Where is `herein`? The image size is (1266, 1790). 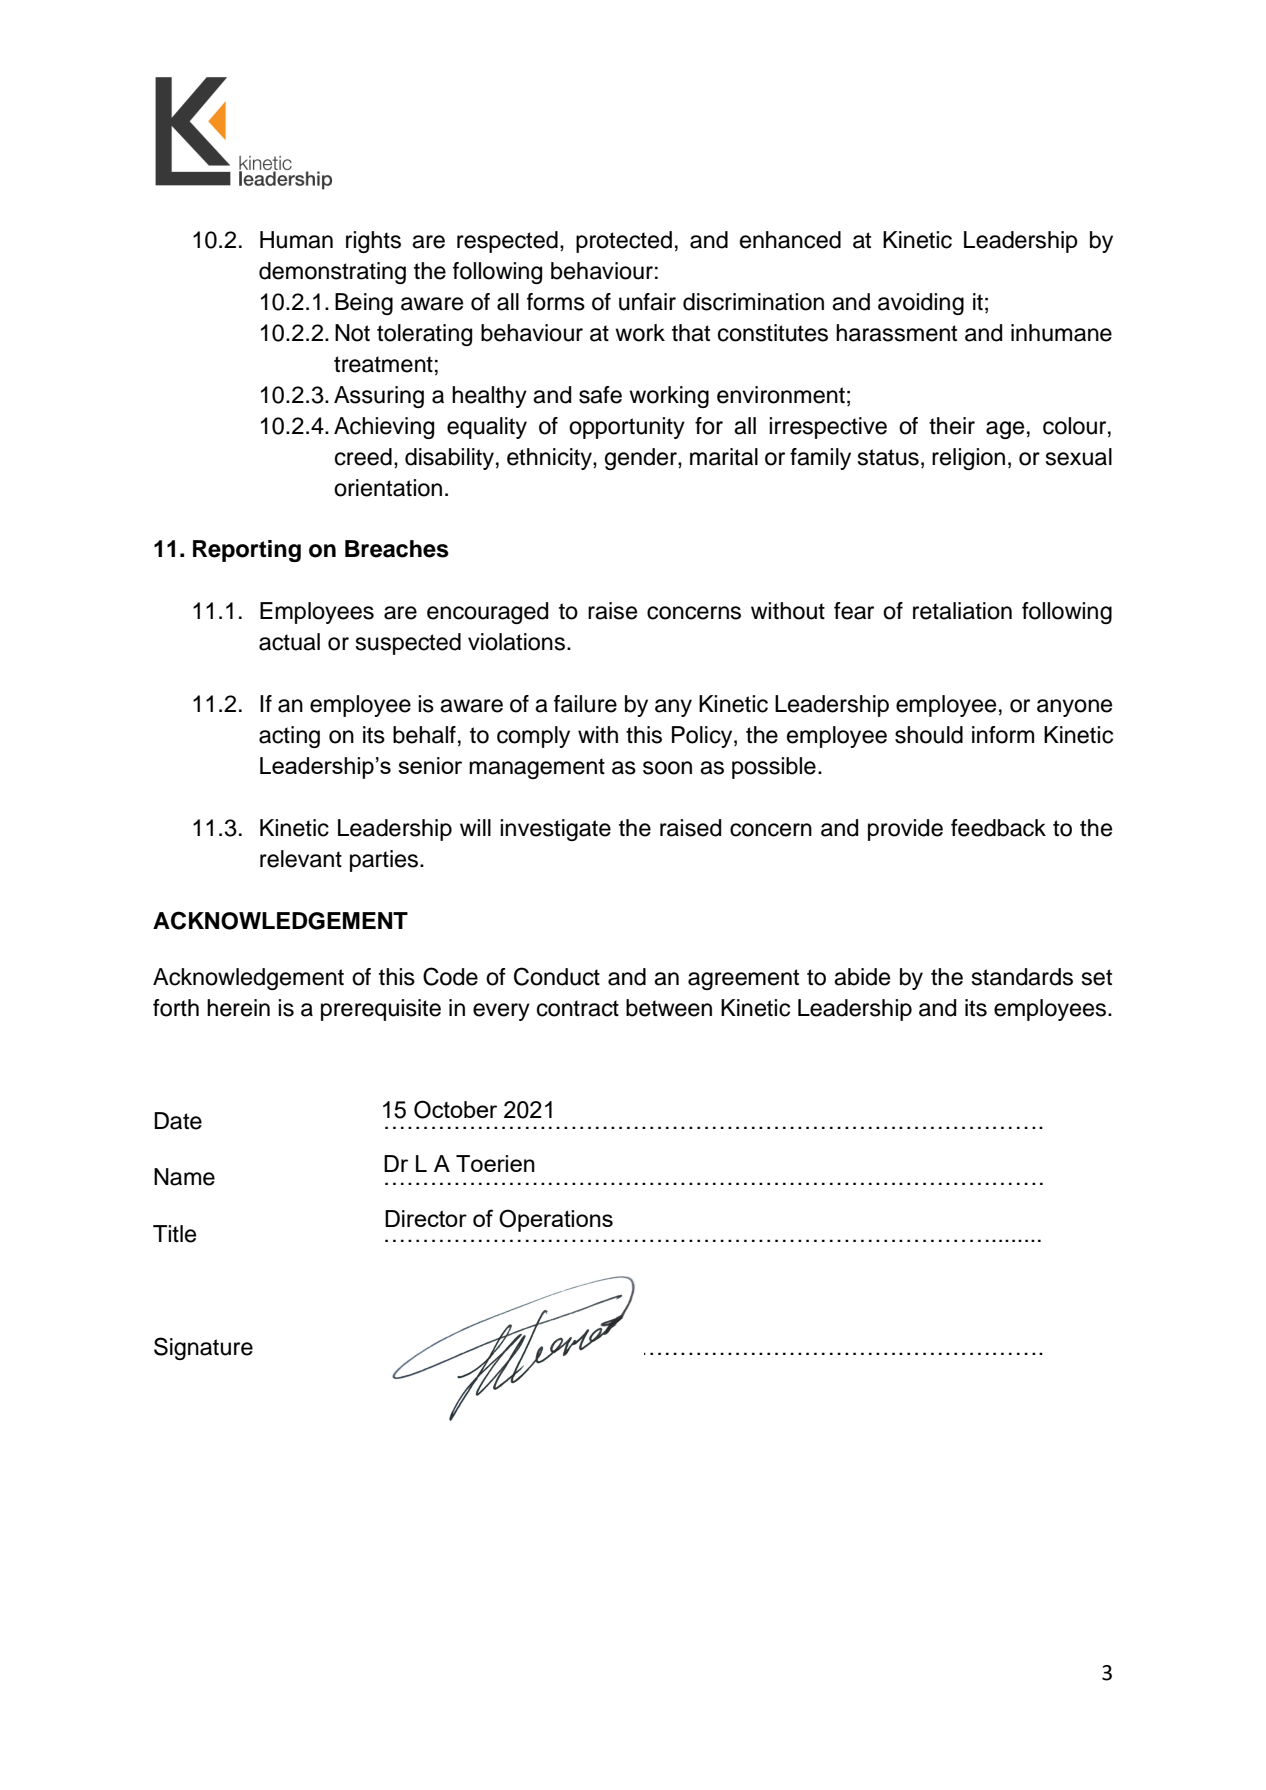 herein is located at coordinates (238, 1008).
